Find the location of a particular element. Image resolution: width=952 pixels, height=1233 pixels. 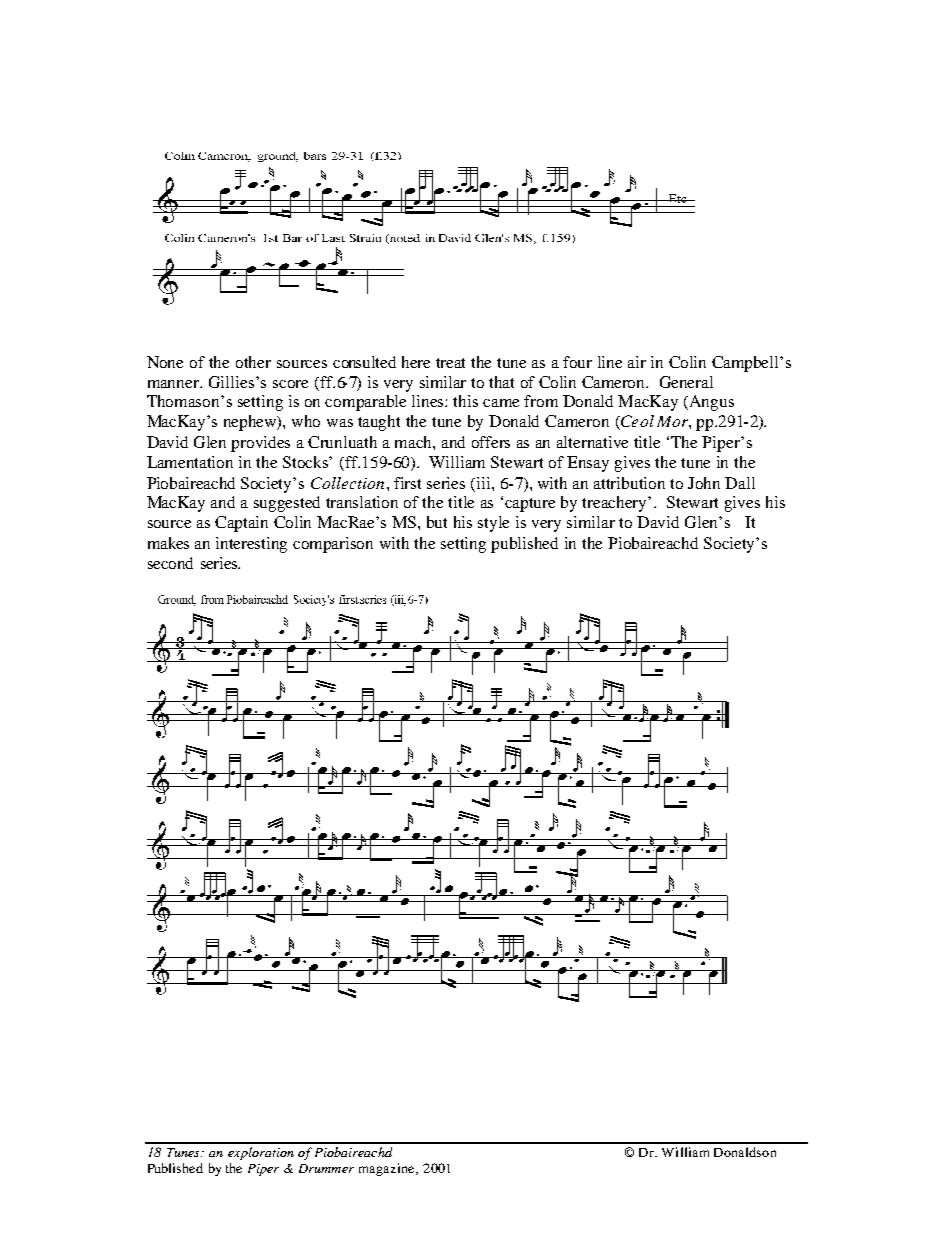

second is located at coordinates (170, 563).
